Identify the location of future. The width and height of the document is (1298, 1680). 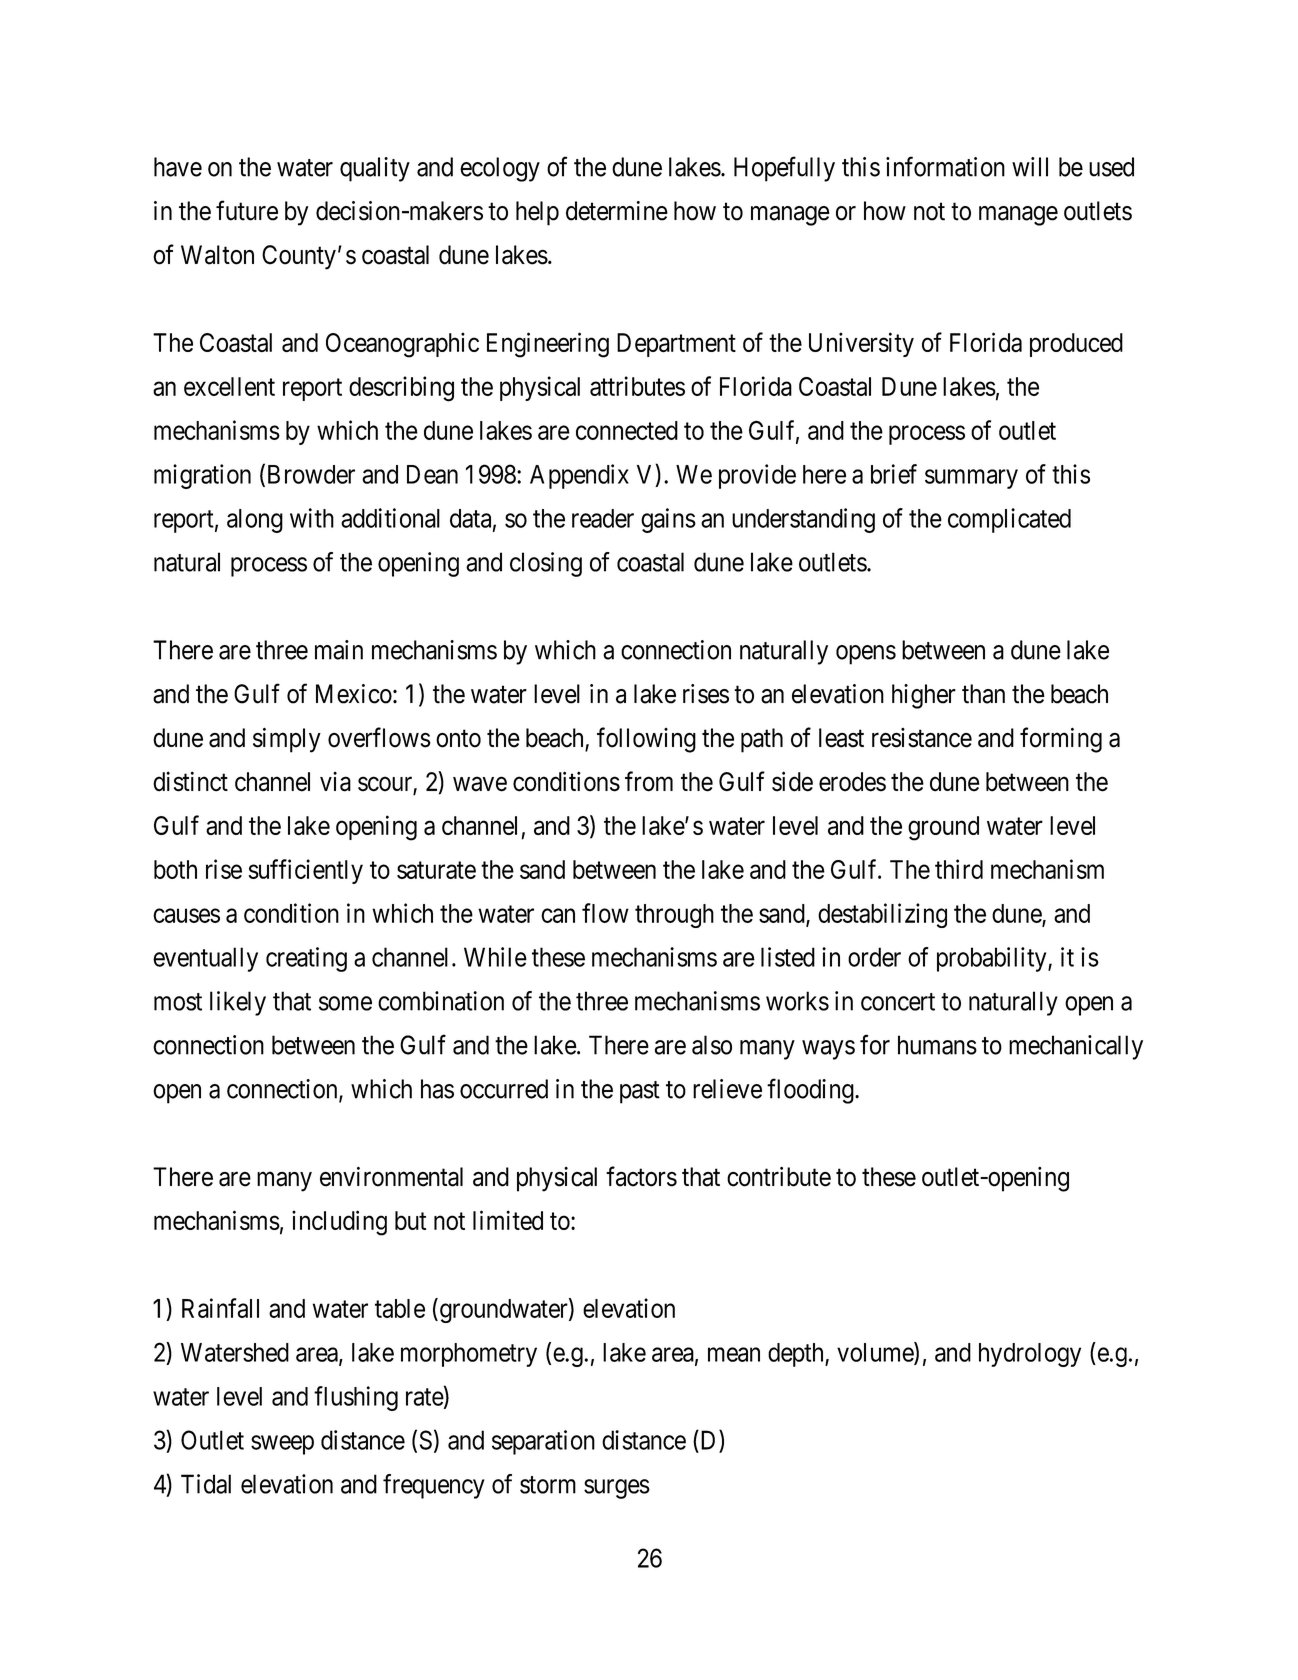
(247, 210).
